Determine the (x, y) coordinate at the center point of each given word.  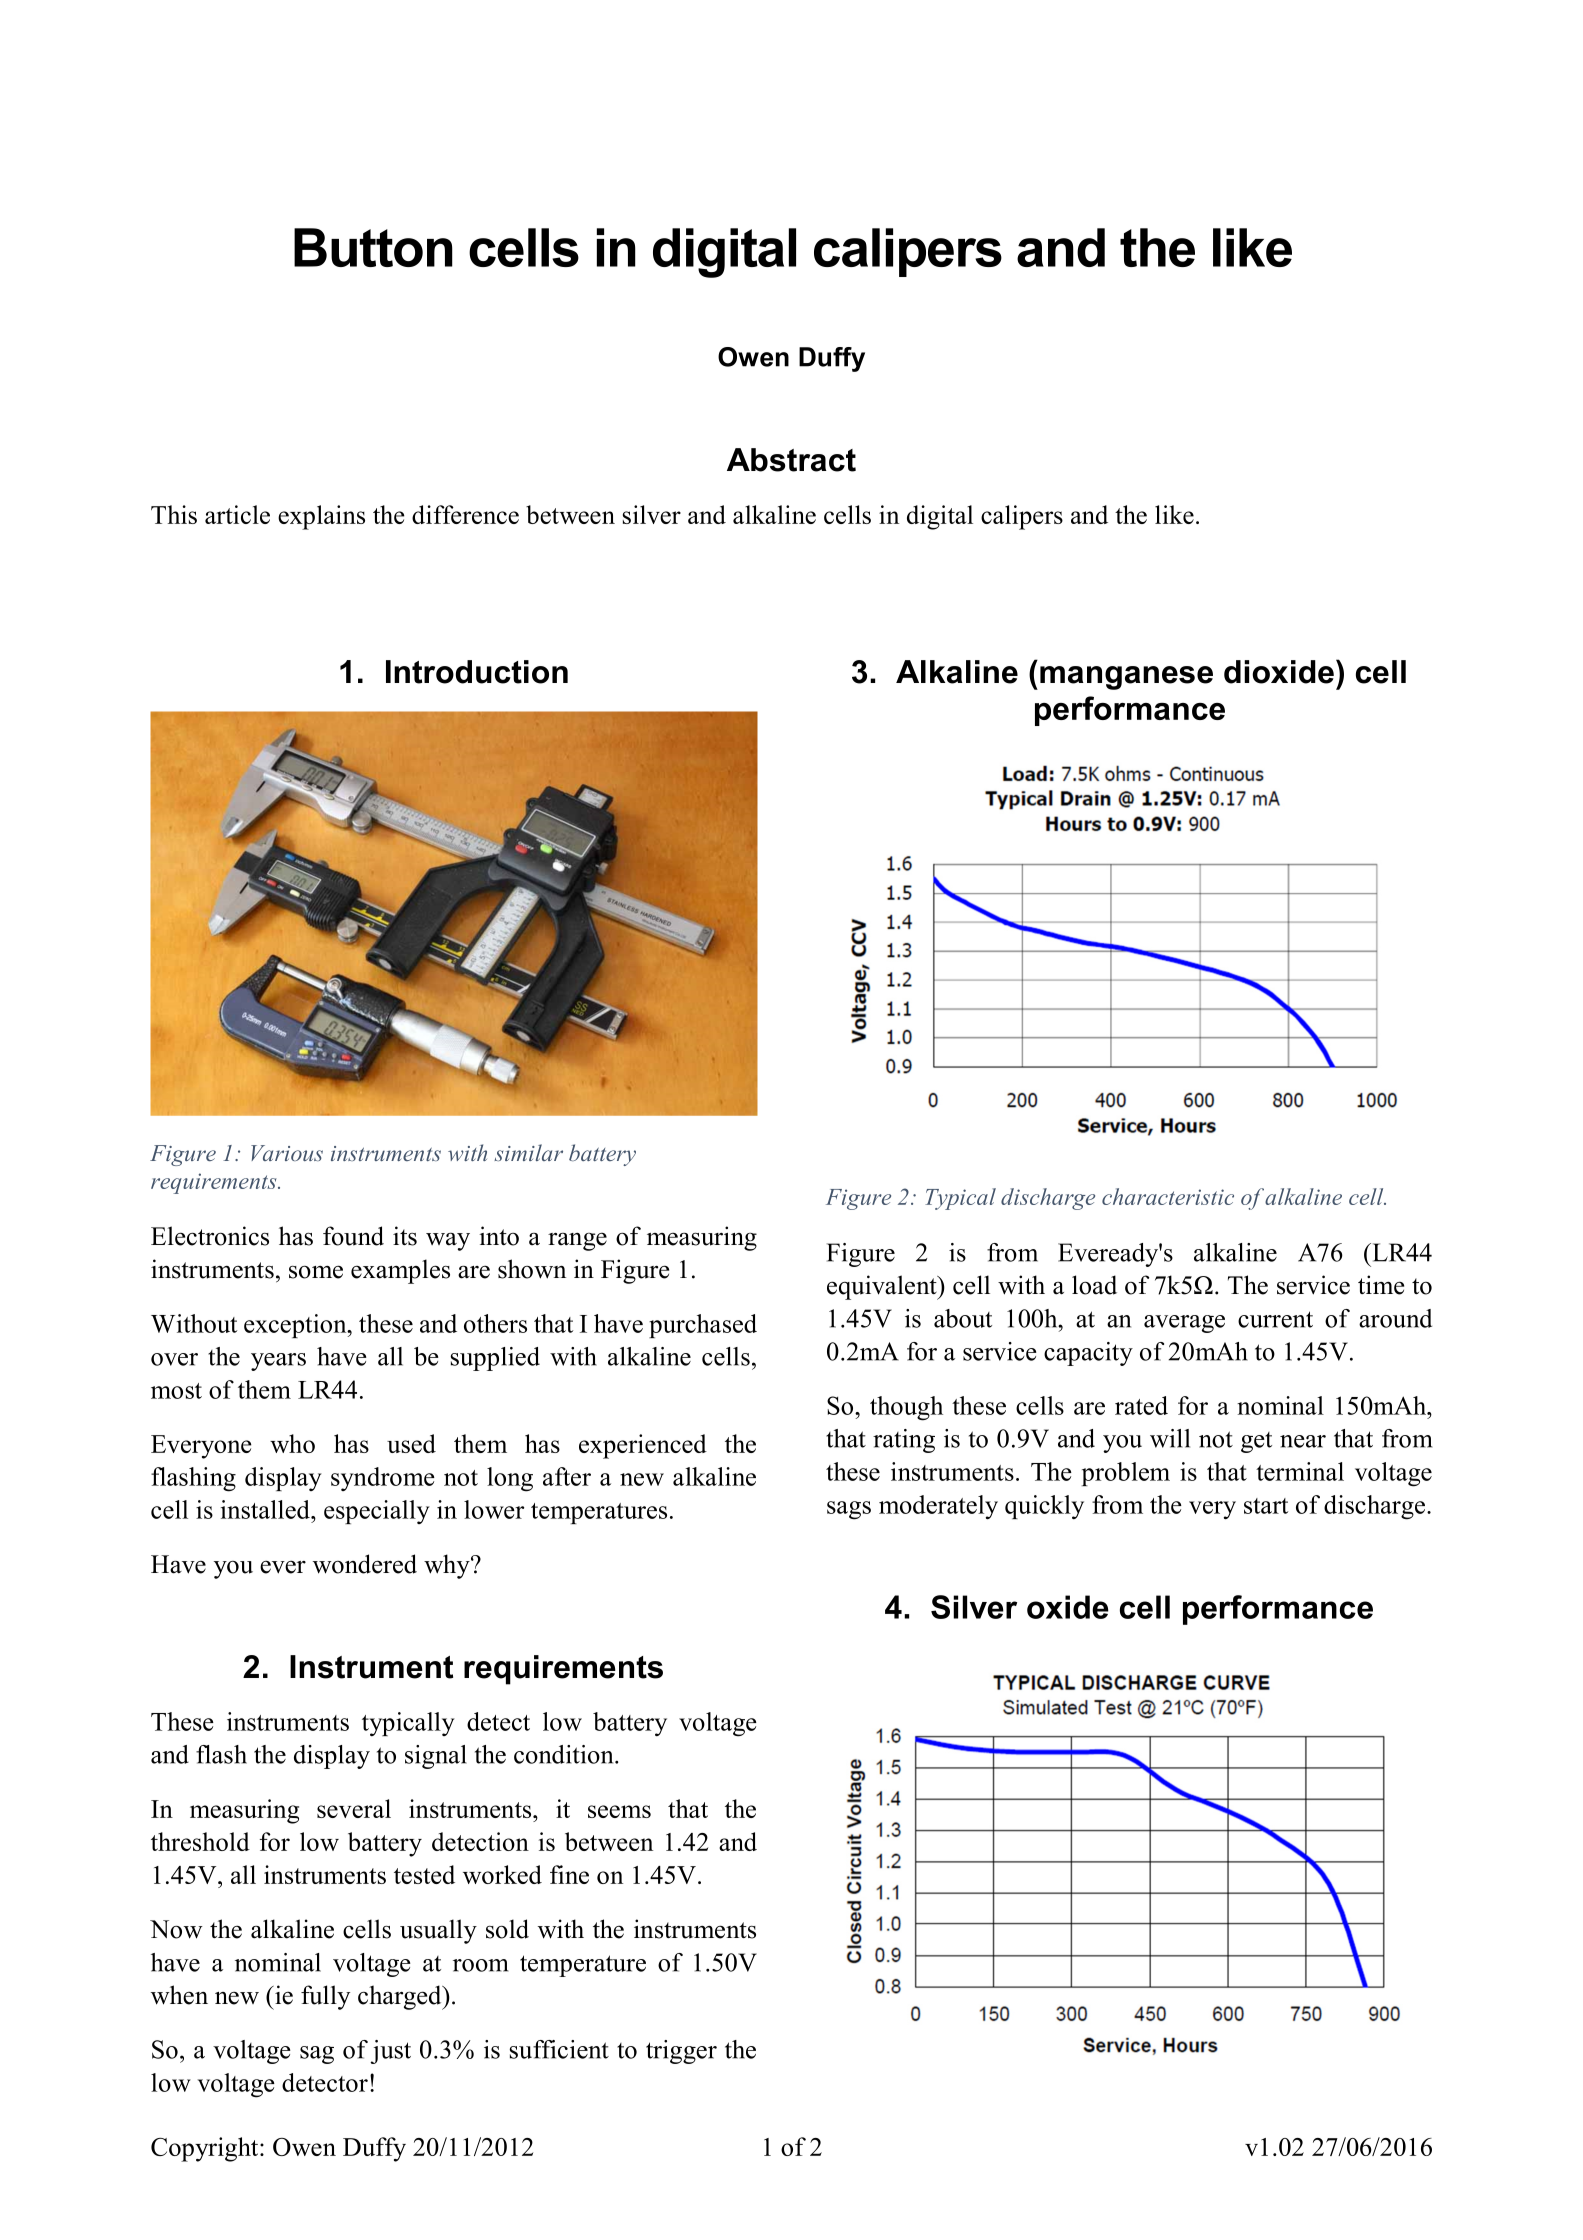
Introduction (477, 672)
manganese (1126, 678)
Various (287, 1153)
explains (321, 517)
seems (619, 1811)
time (1381, 1285)
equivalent (883, 1287)
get (1256, 1442)
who (292, 1443)
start (1266, 1506)
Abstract (791, 460)
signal (436, 1757)
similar (528, 1152)
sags (849, 1510)
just (390, 2052)
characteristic (1168, 1196)
